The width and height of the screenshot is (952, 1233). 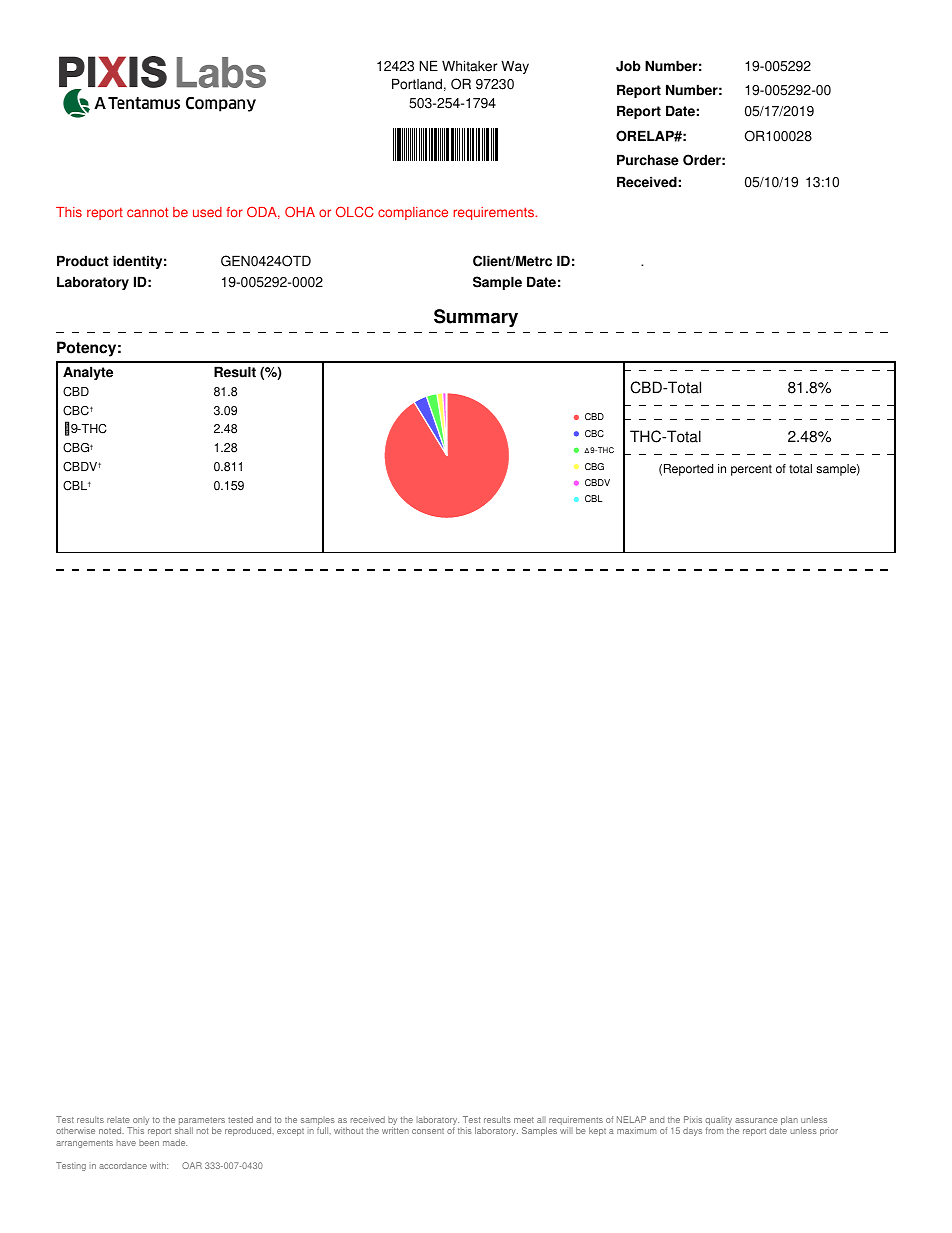 I want to click on Product, so click(x=83, y=261).
